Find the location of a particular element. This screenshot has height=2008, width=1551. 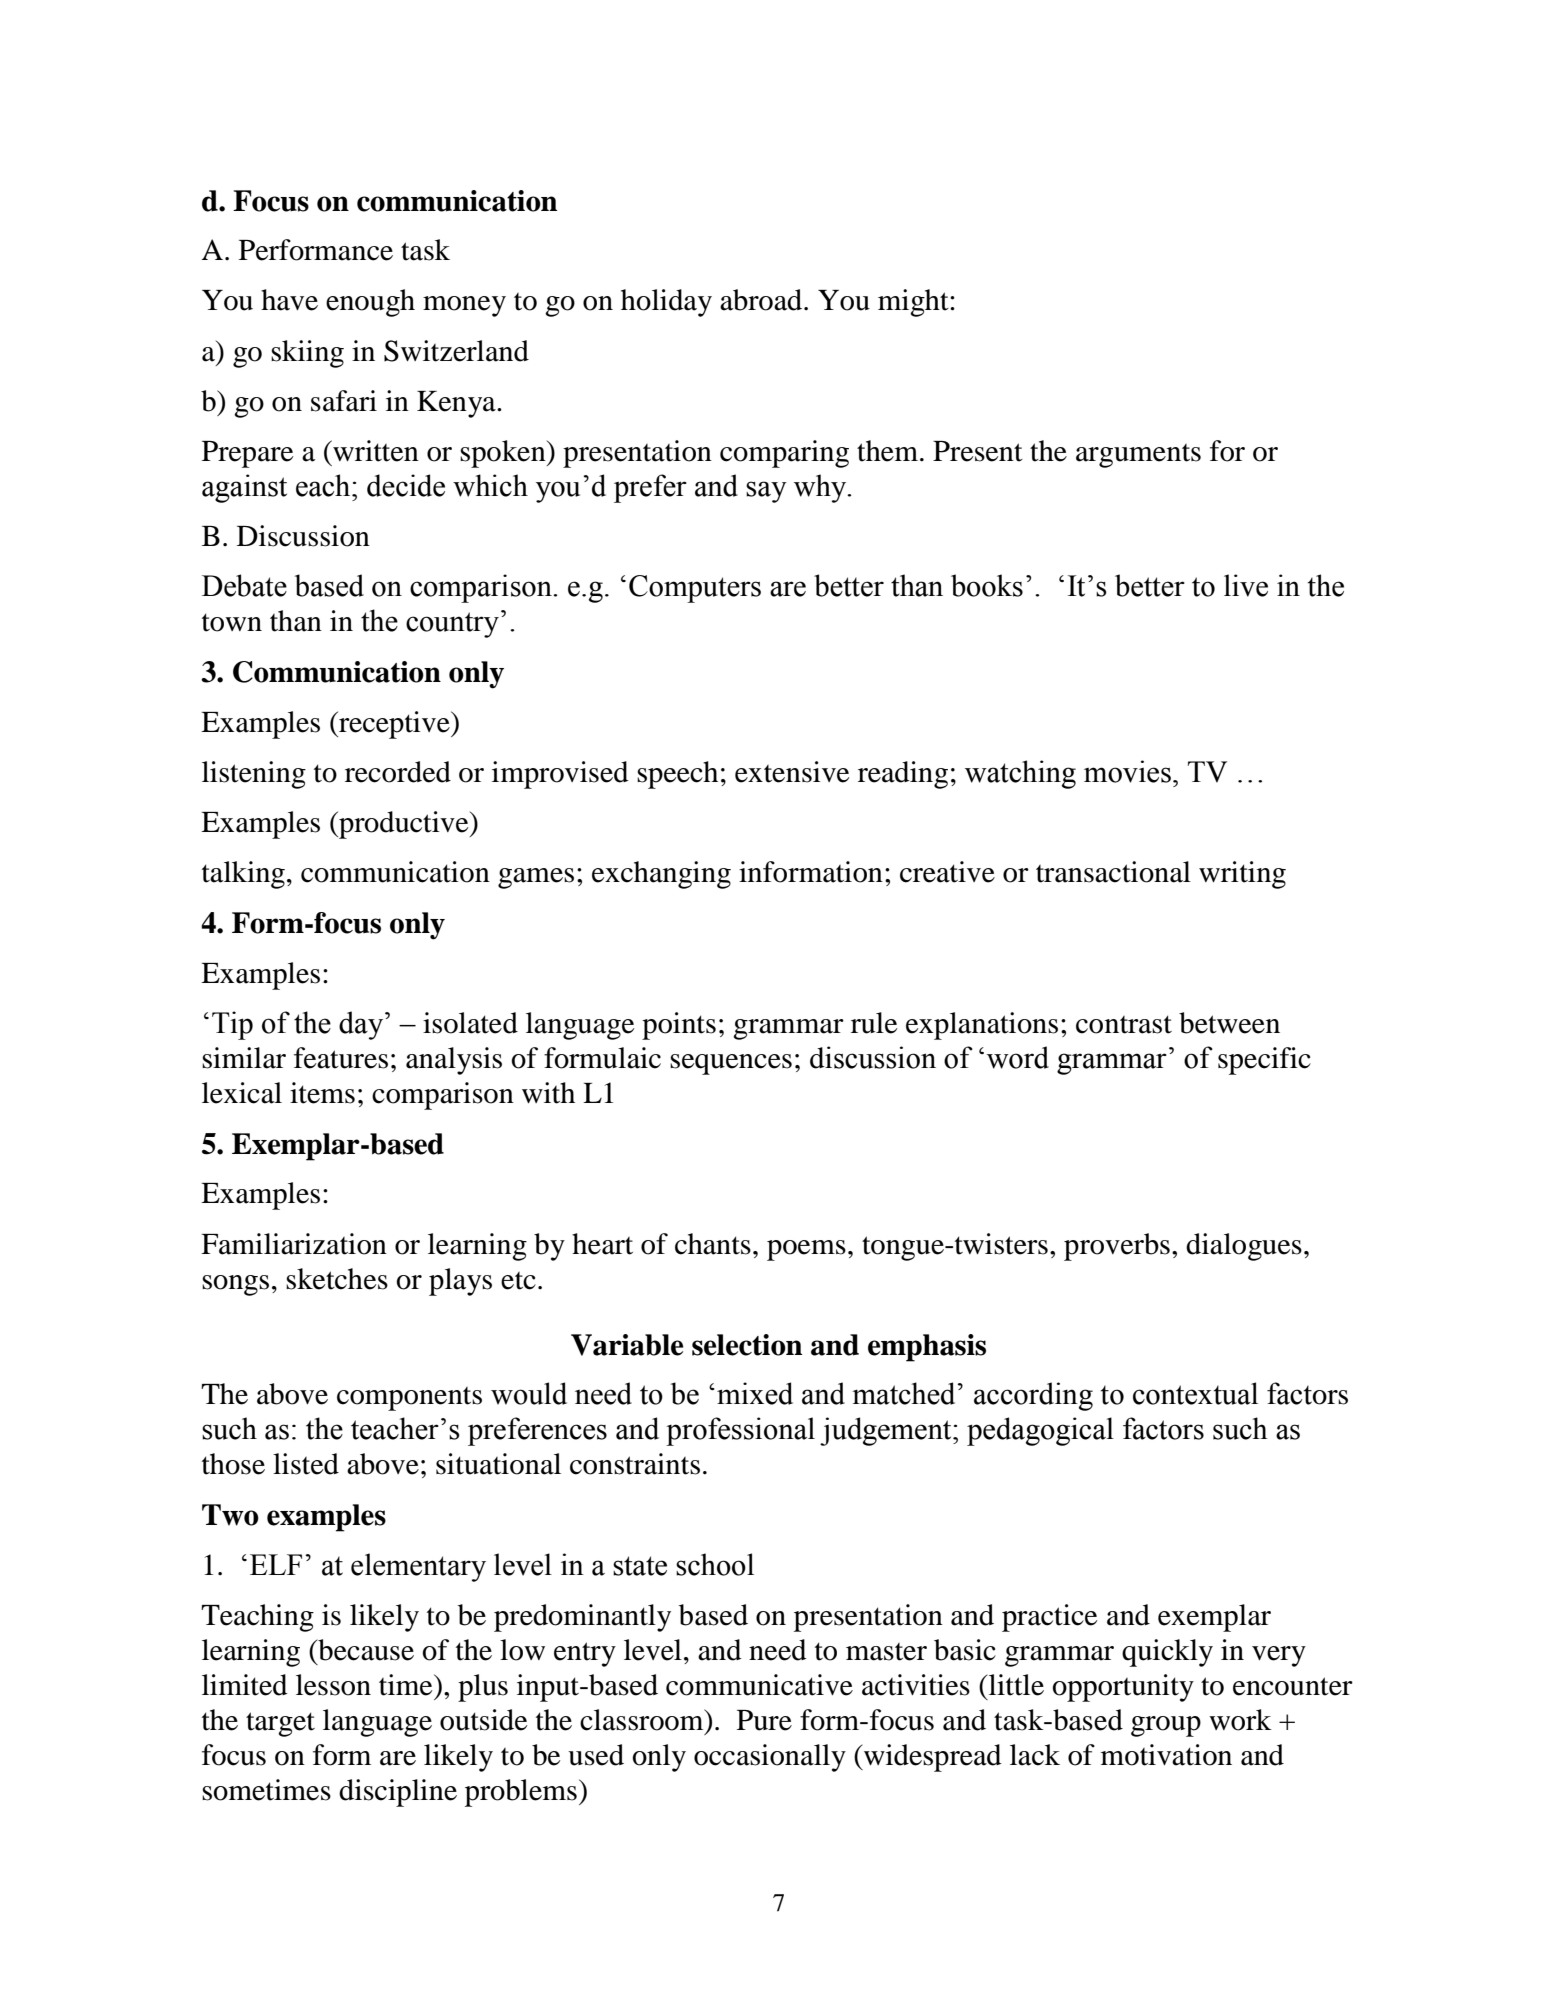

skiing is located at coordinates (307, 354).
